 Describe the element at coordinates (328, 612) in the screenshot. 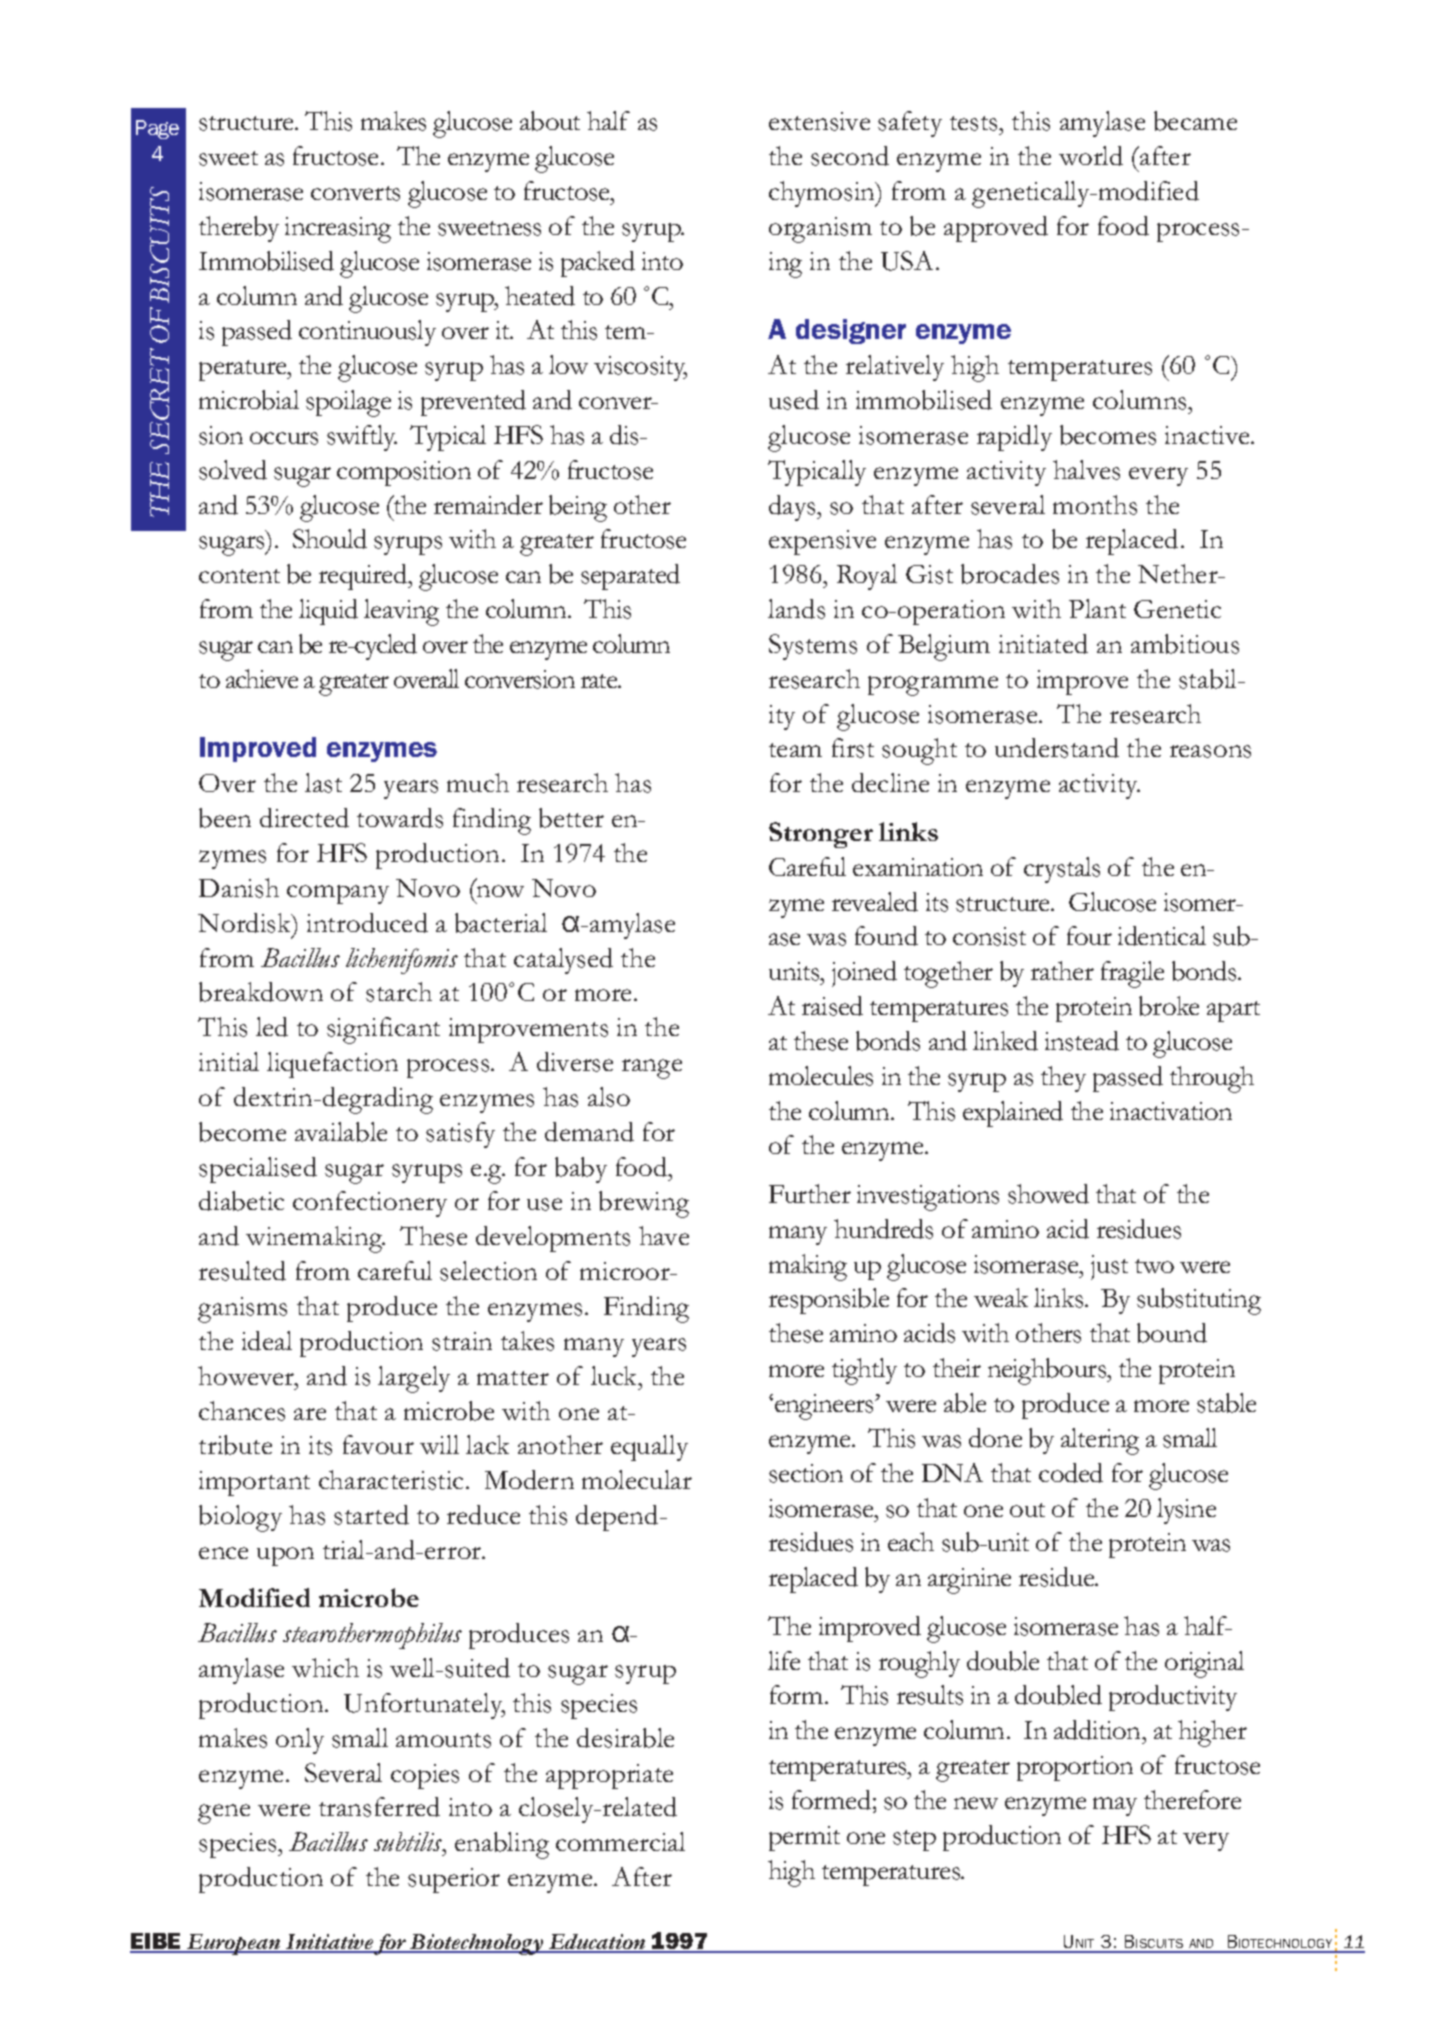

I see `liquid` at that location.
